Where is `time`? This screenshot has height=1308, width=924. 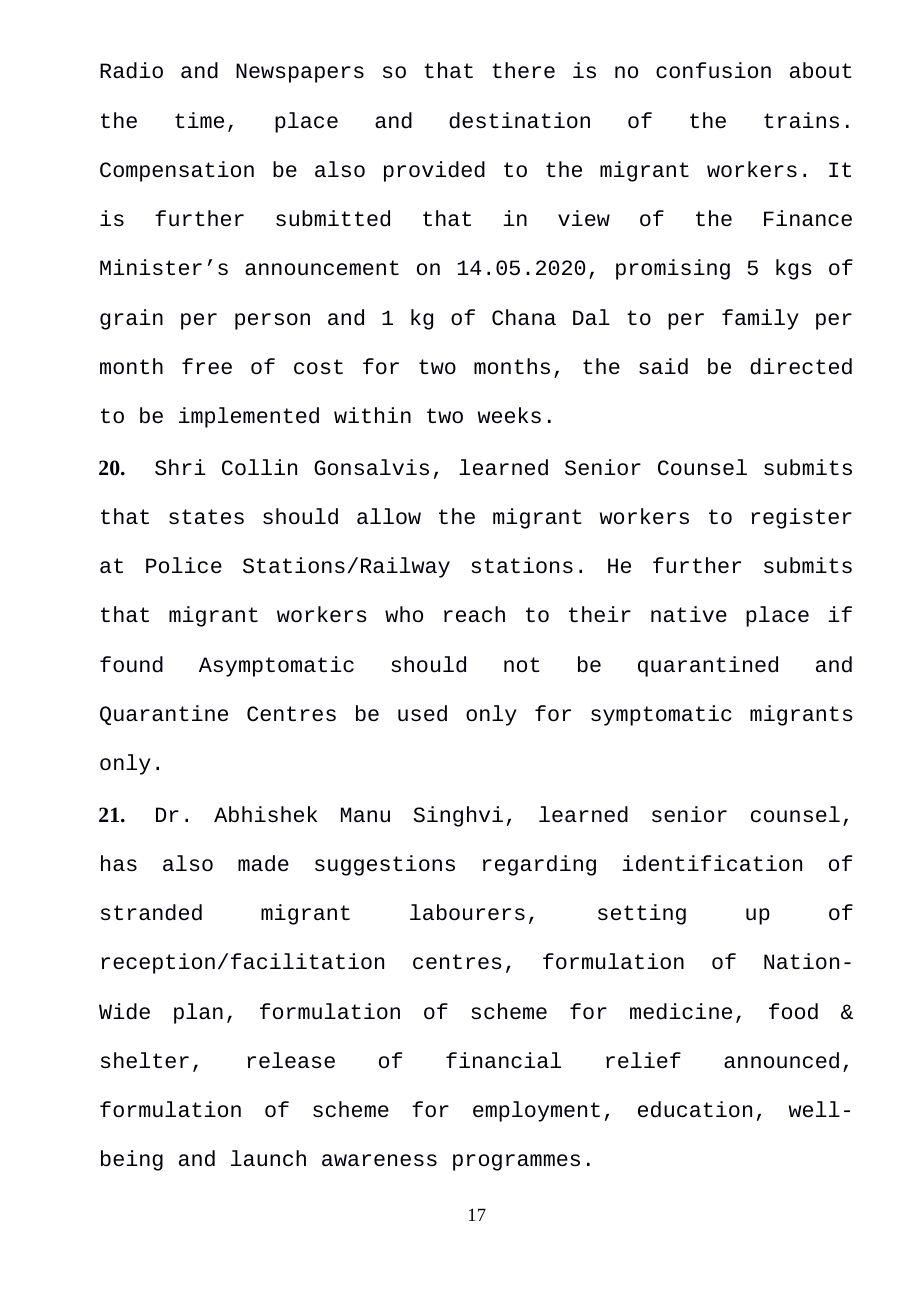
time is located at coordinates (199, 120).
